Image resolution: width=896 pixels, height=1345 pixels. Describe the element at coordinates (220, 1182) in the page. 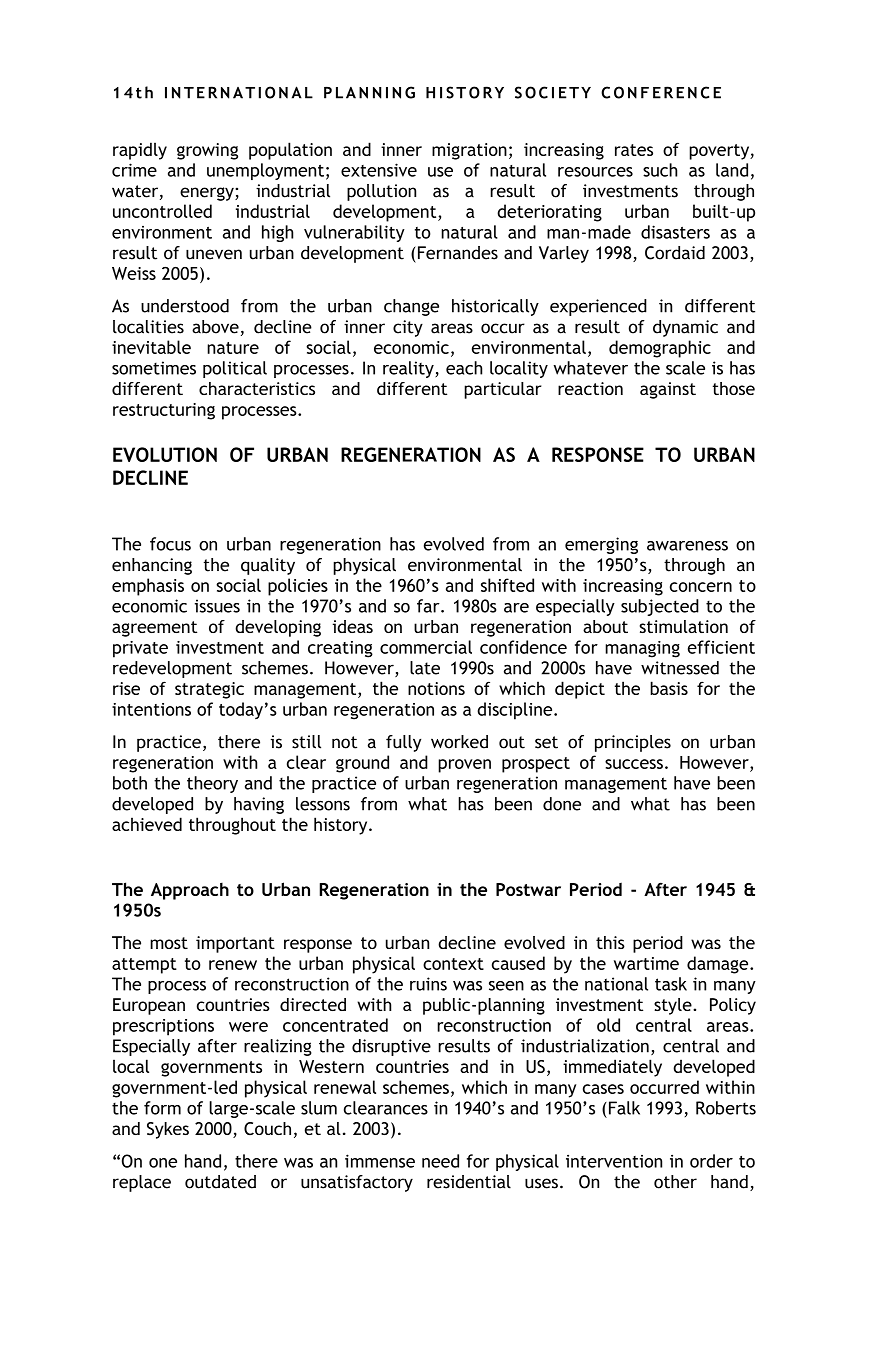

I see `outdated` at that location.
